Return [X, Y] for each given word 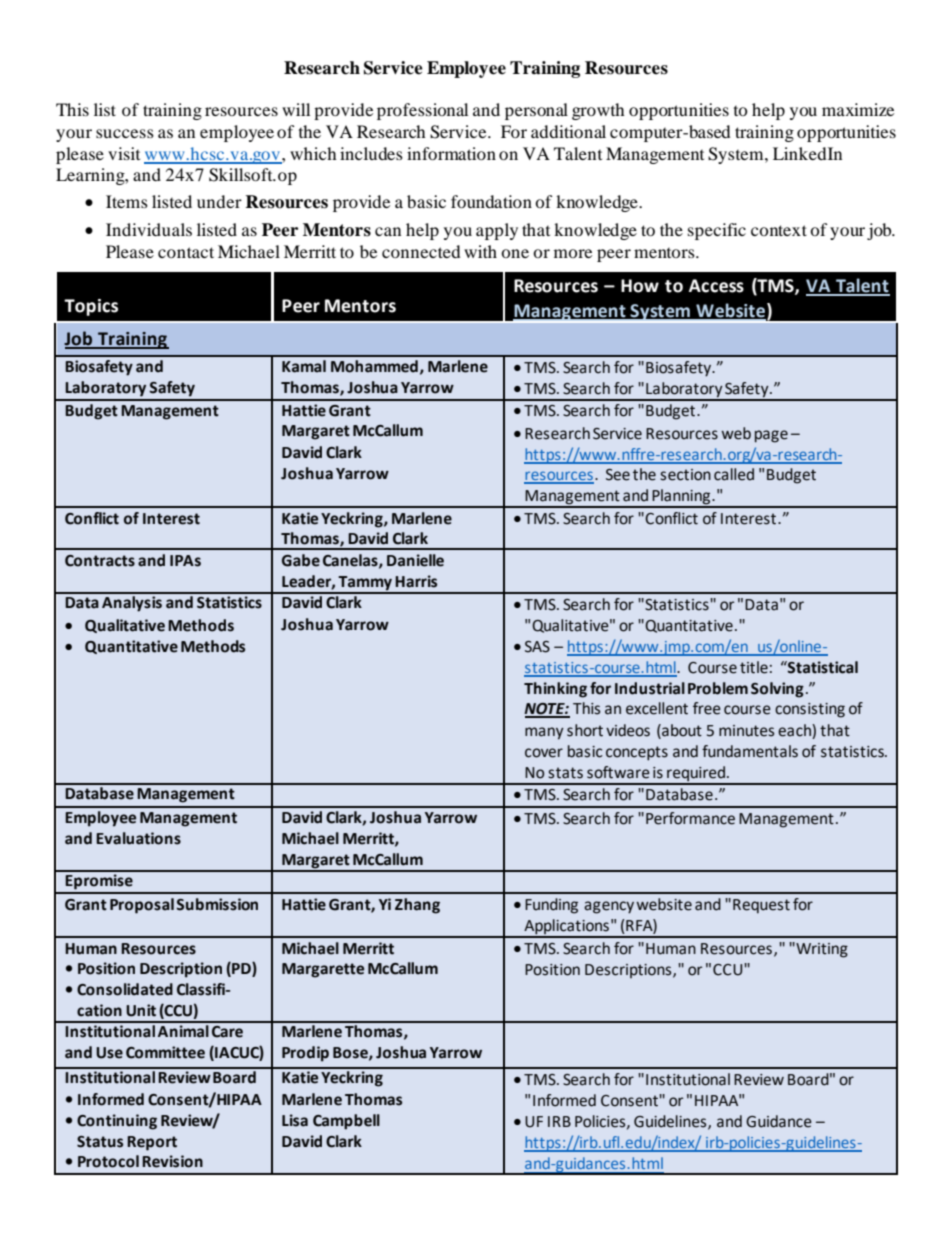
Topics [91, 307]
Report [152, 1143]
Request [761, 906]
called [734, 474]
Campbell [346, 1122]
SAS [537, 647]
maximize [858, 109]
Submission [217, 904]
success [125, 133]
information [451, 153]
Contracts [100, 561]
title [754, 667]
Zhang [417, 906]
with [480, 251]
